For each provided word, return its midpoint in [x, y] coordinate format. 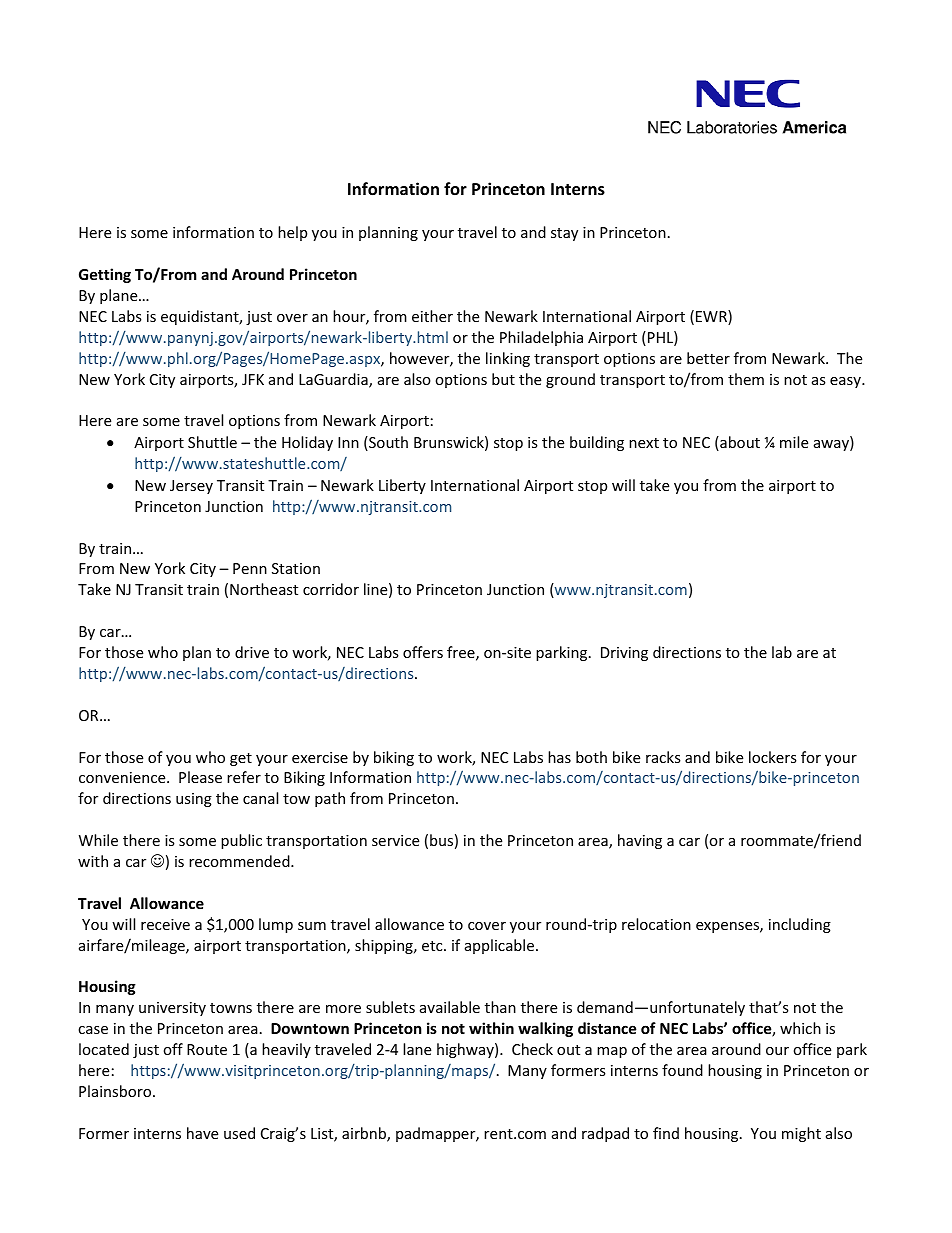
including [800, 925]
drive [252, 652]
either [432, 316]
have [202, 1133]
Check [532, 1049]
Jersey [191, 487]
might [801, 1134]
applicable [501, 946]
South [387, 443]
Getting [105, 275]
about [739, 443]
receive [165, 924]
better [708, 358]
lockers [773, 757]
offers [423, 652]
